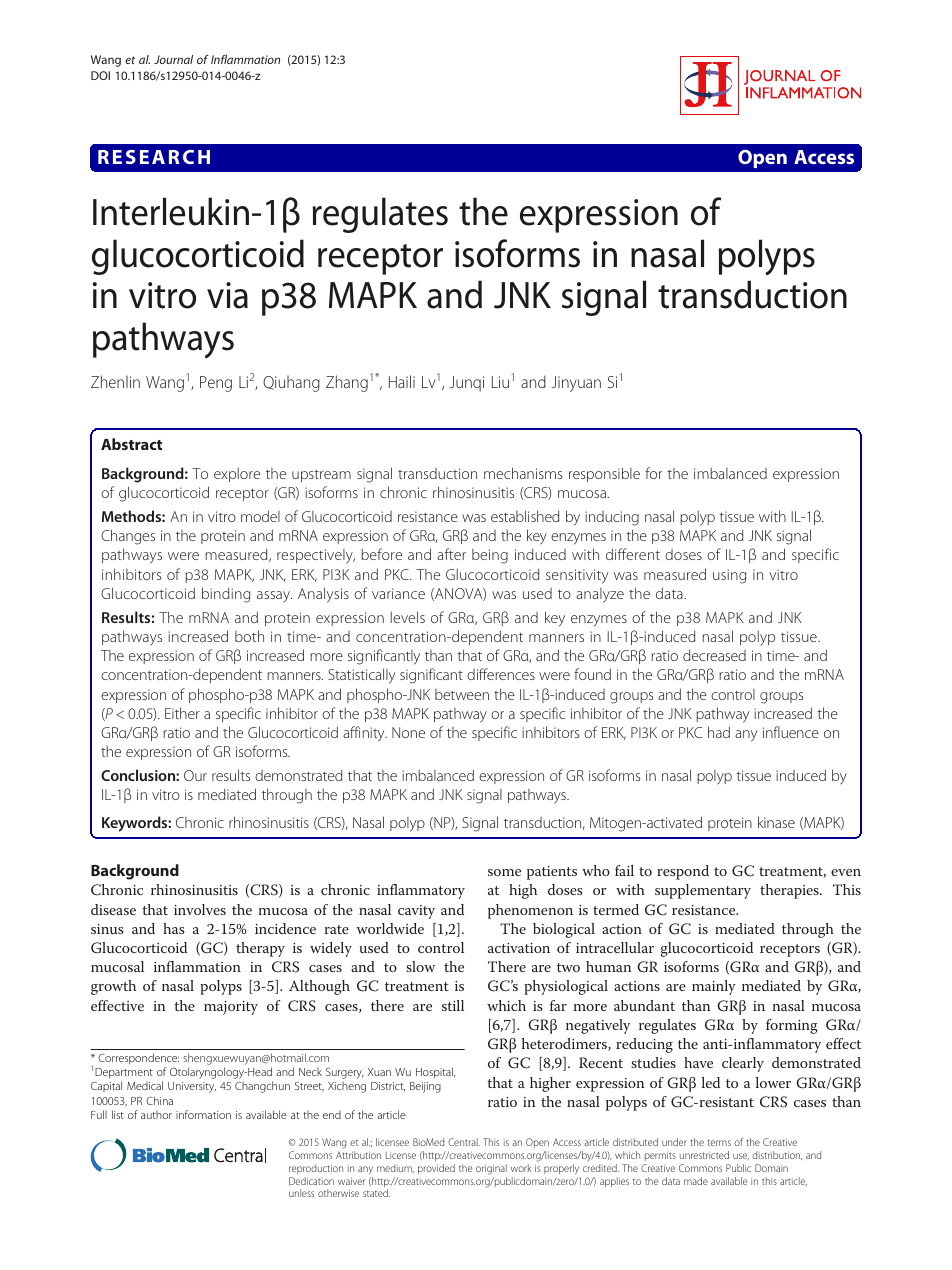  Describe the element at coordinates (408, 617) in the screenshot. I see `levels` at that location.
